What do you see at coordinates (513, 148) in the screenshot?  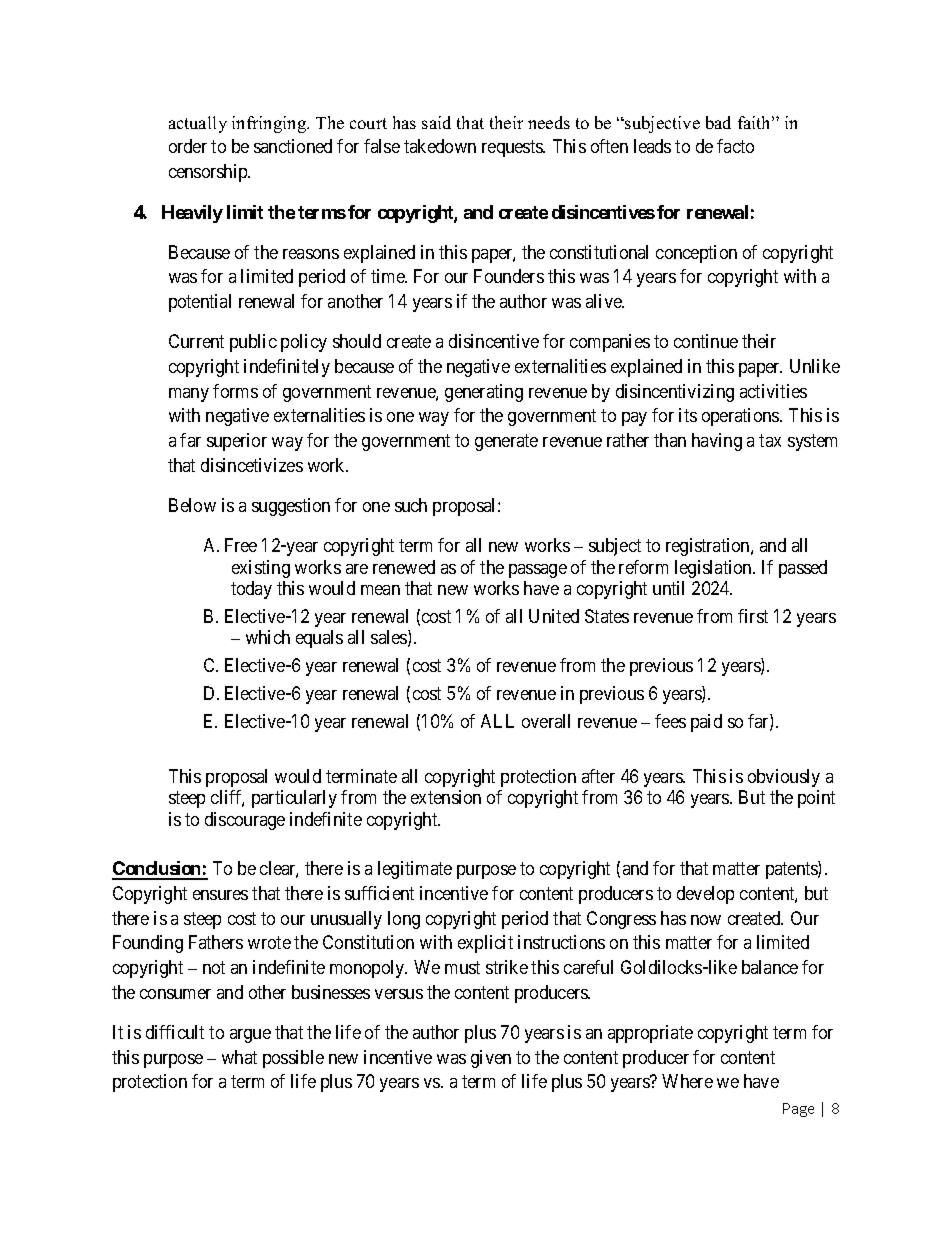 I see `requests` at bounding box center [513, 148].
